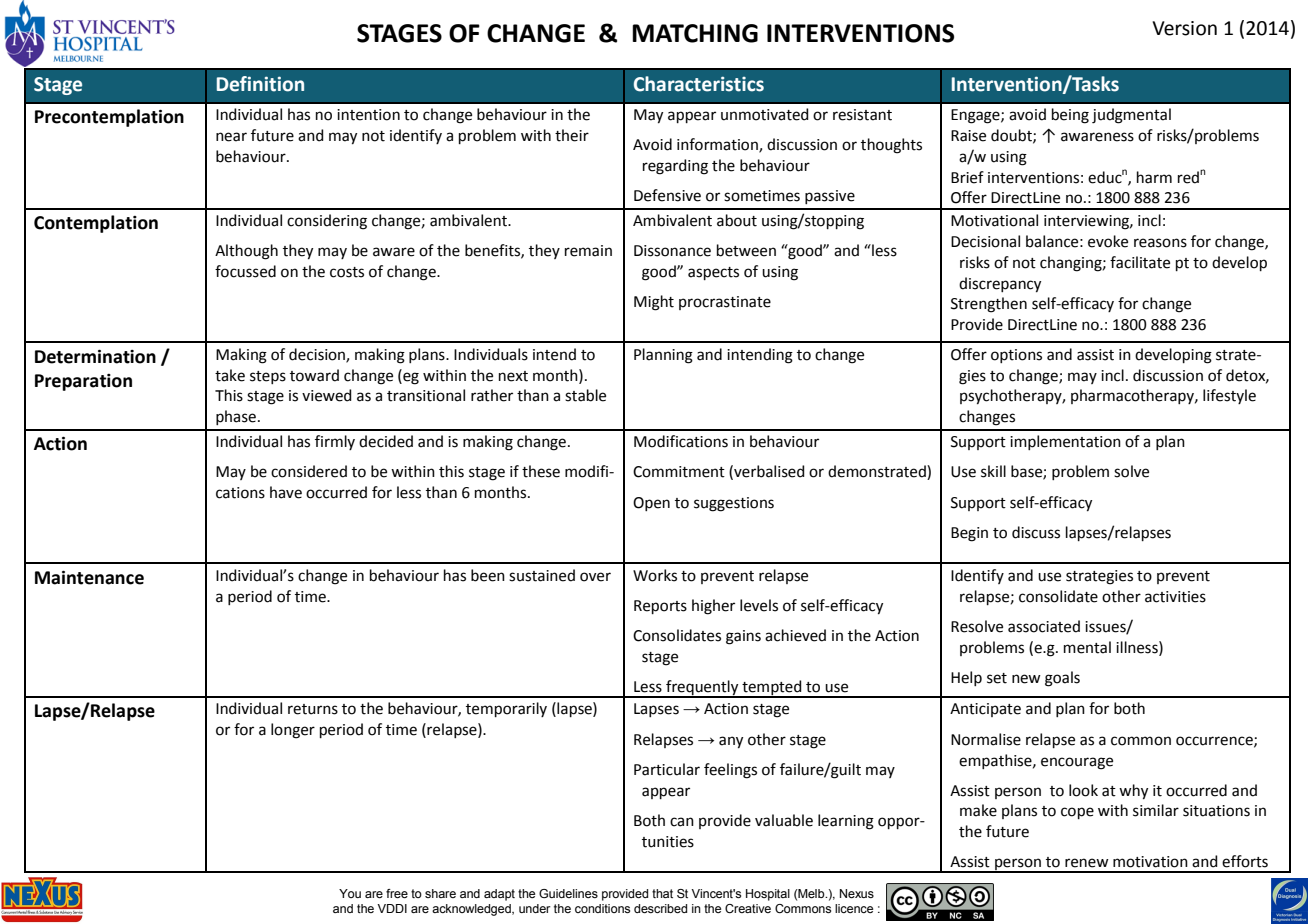  What do you see at coordinates (89, 577) in the screenshot?
I see `Maintenance` at bounding box center [89, 577].
